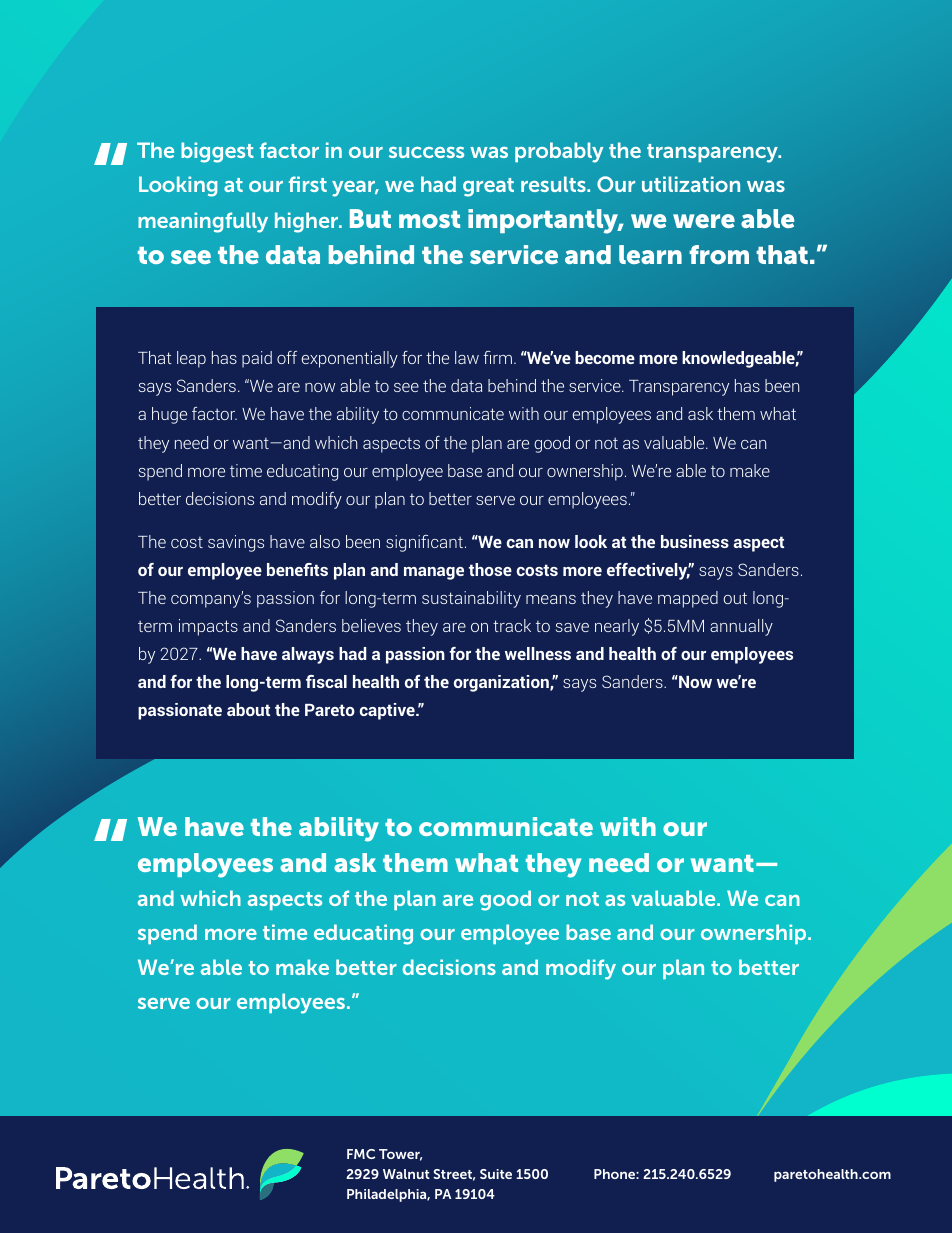 Image resolution: width=952 pixels, height=1233 pixels. What do you see at coordinates (361, 1154) in the screenshot?
I see `FMC` at bounding box center [361, 1154].
